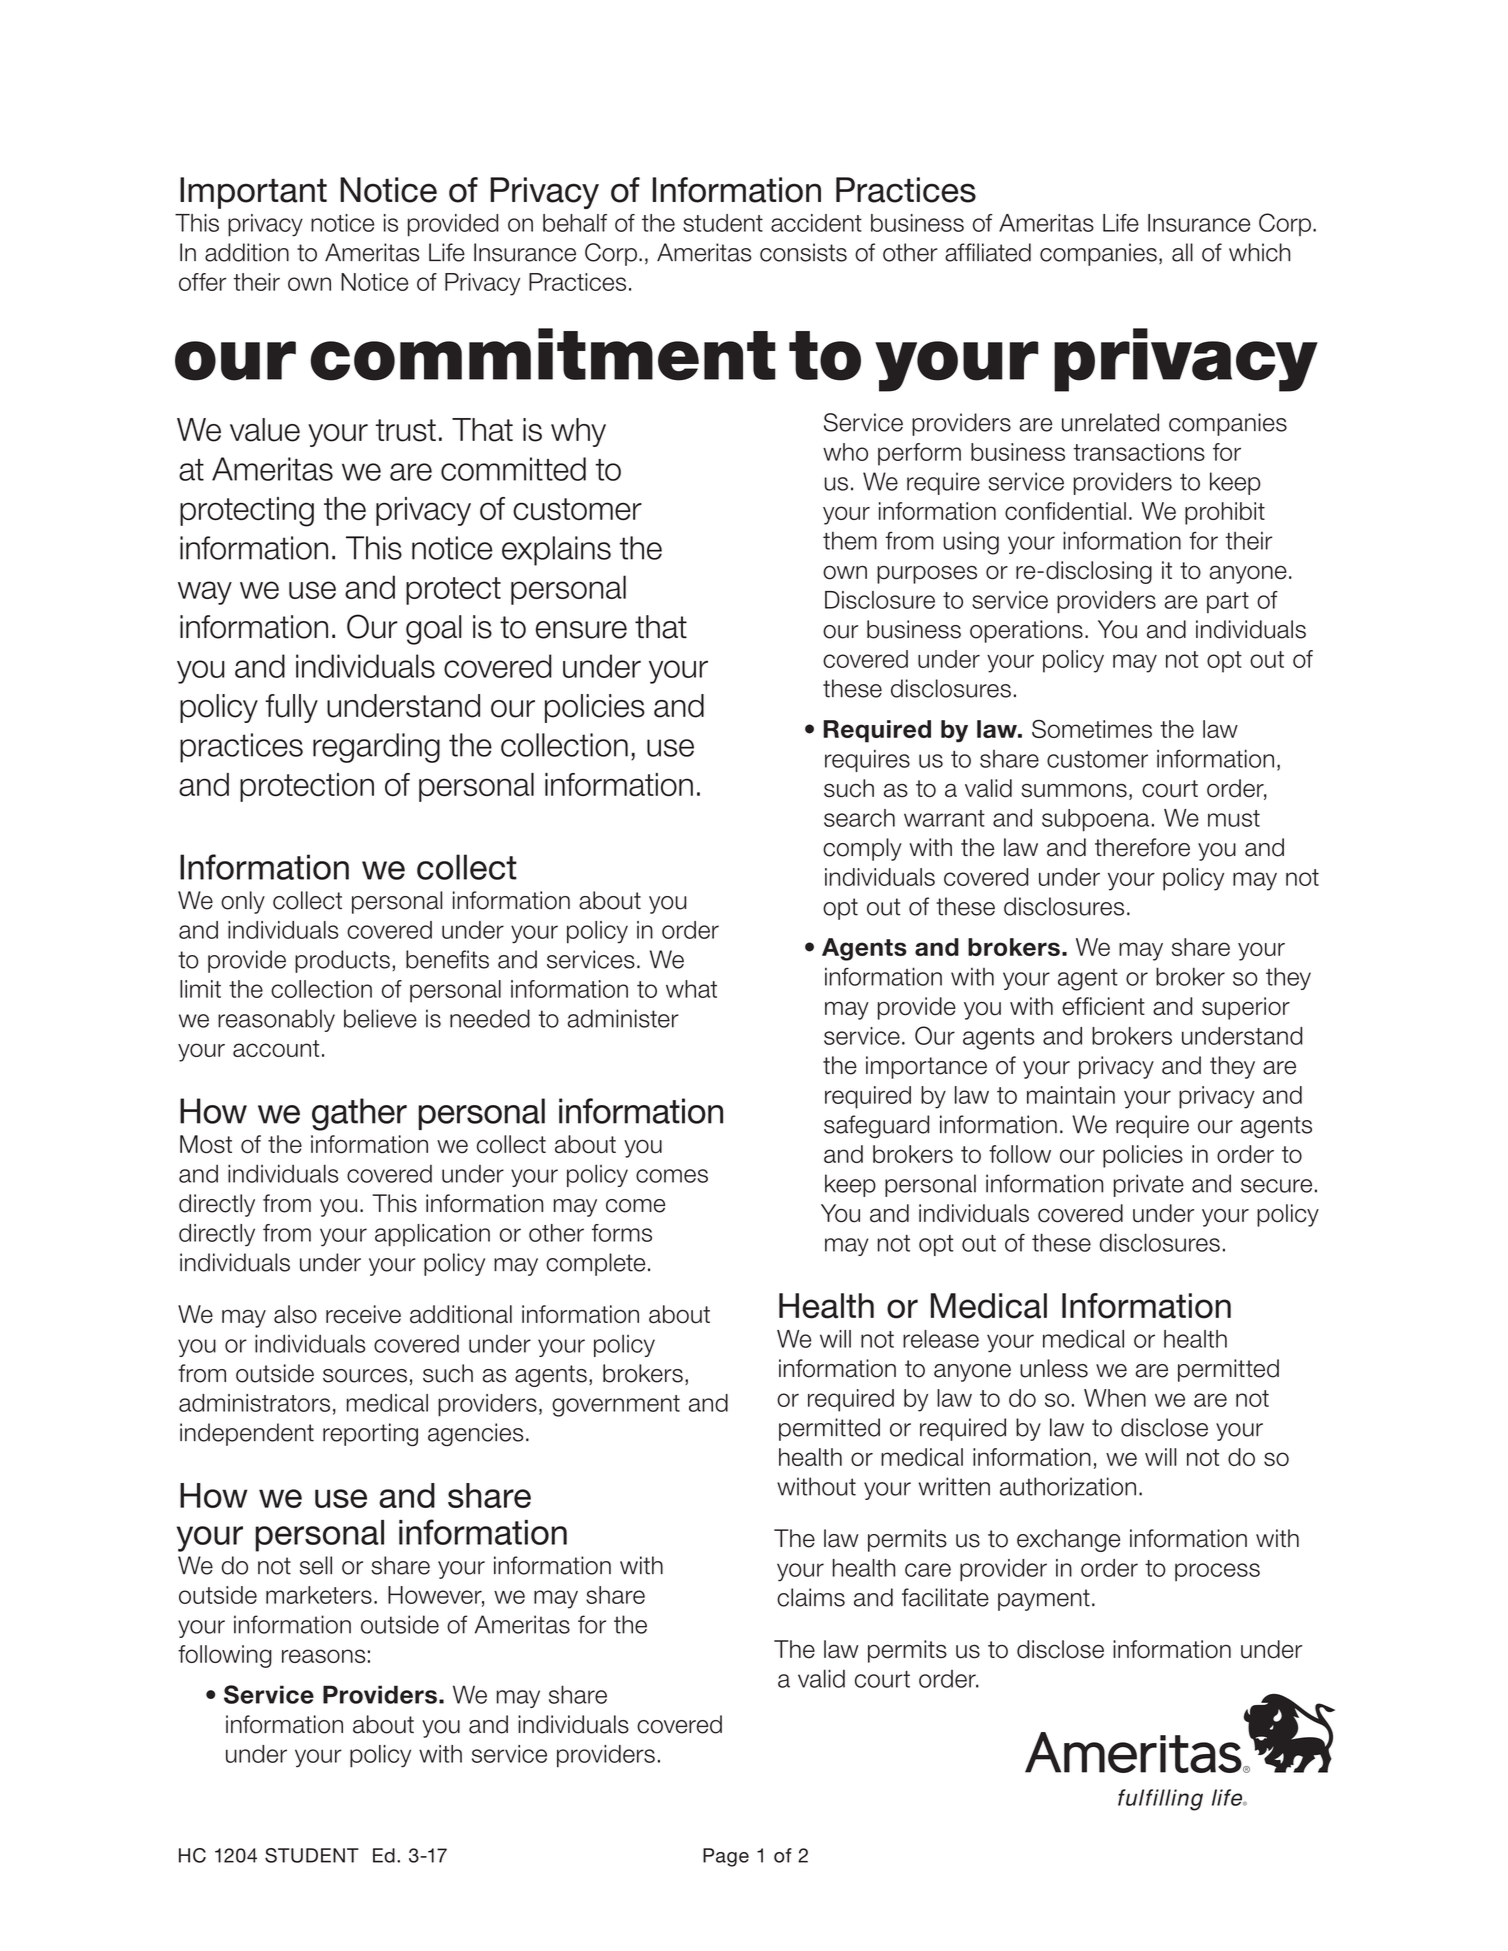  Describe the element at coordinates (691, 989) in the screenshot. I see `what` at that location.
